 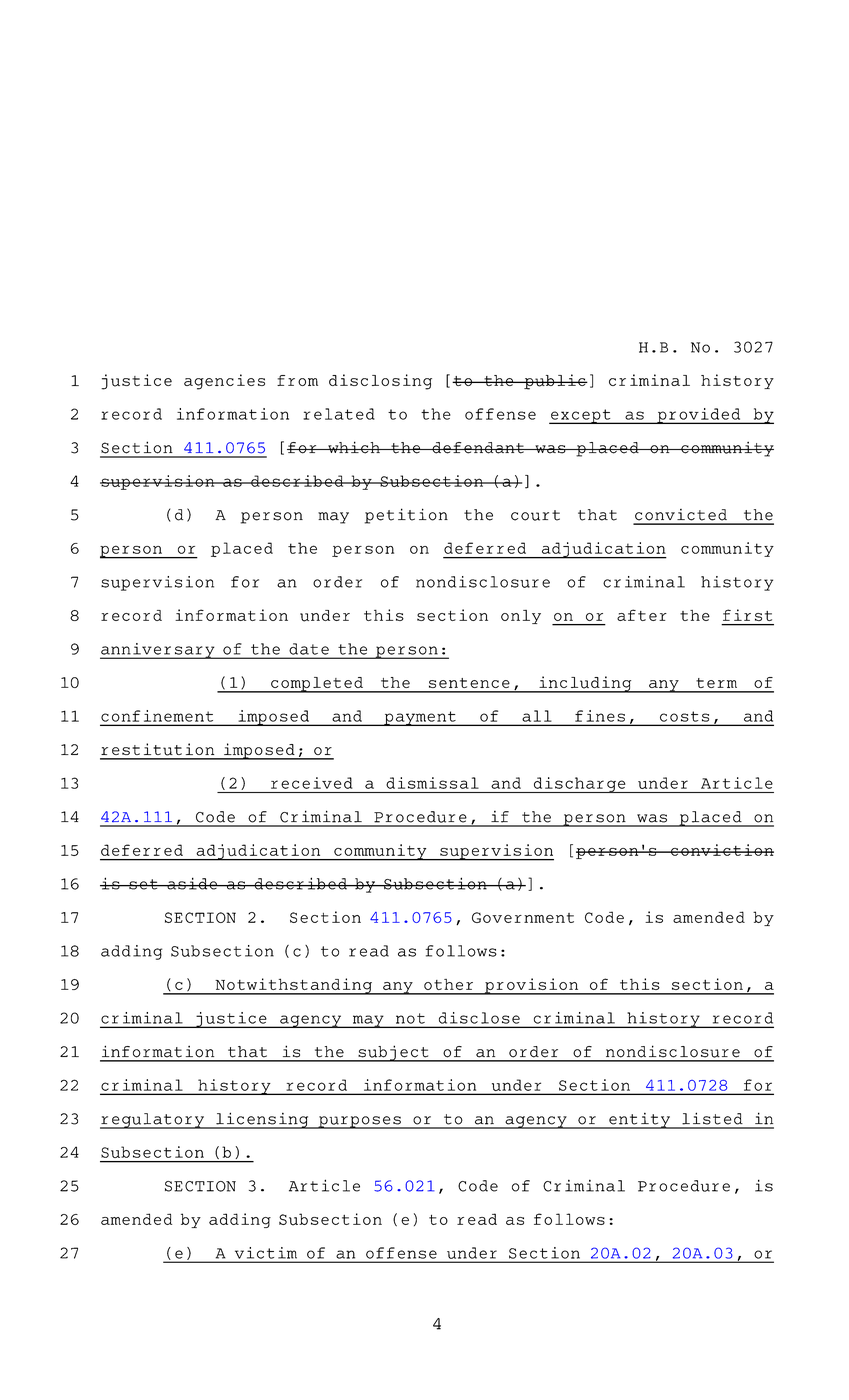 What do you see at coordinates (224, 382) in the screenshot?
I see `agencies` at bounding box center [224, 382].
